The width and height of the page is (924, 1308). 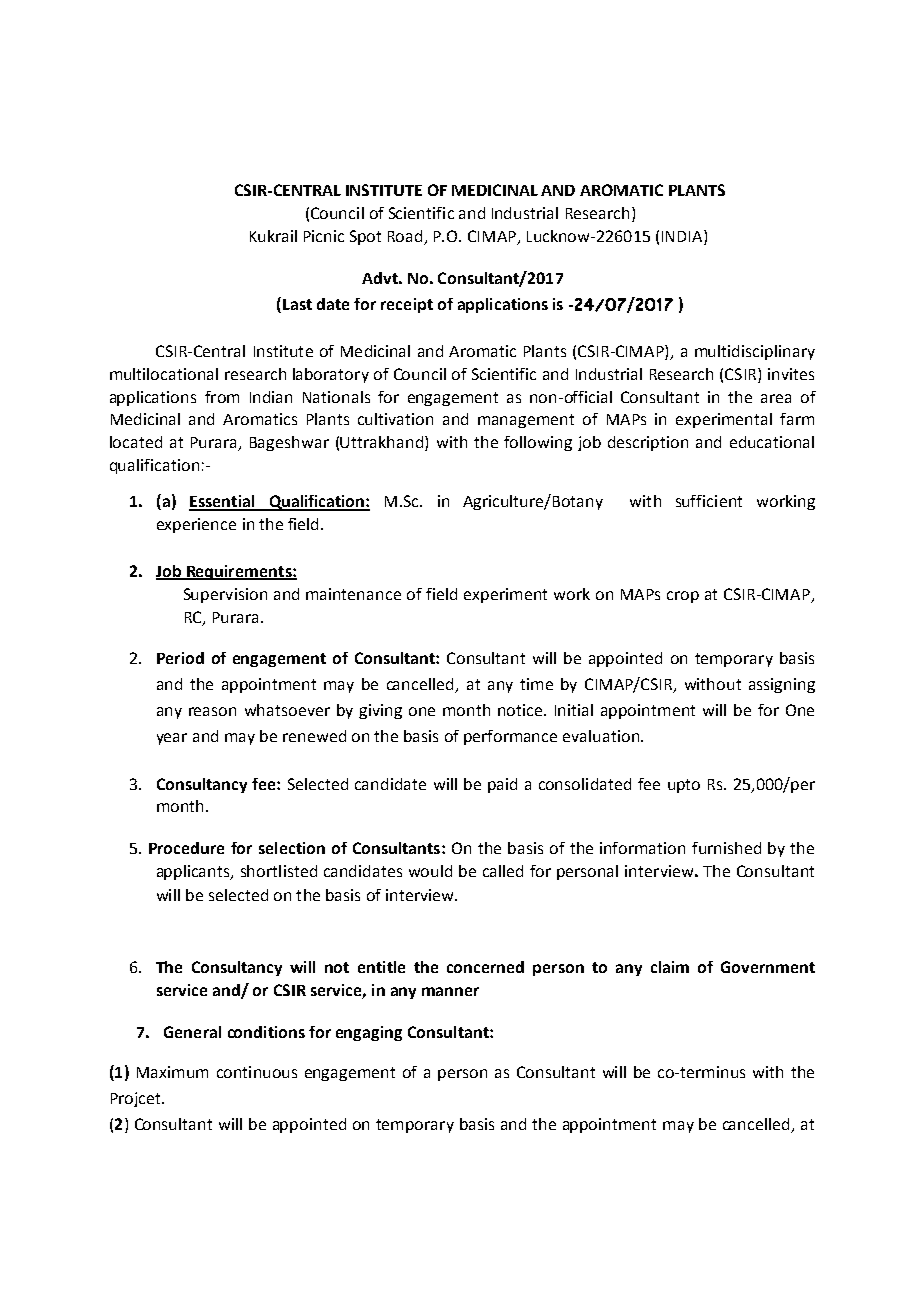 What do you see at coordinates (223, 502) in the page?
I see `Essential` at bounding box center [223, 502].
